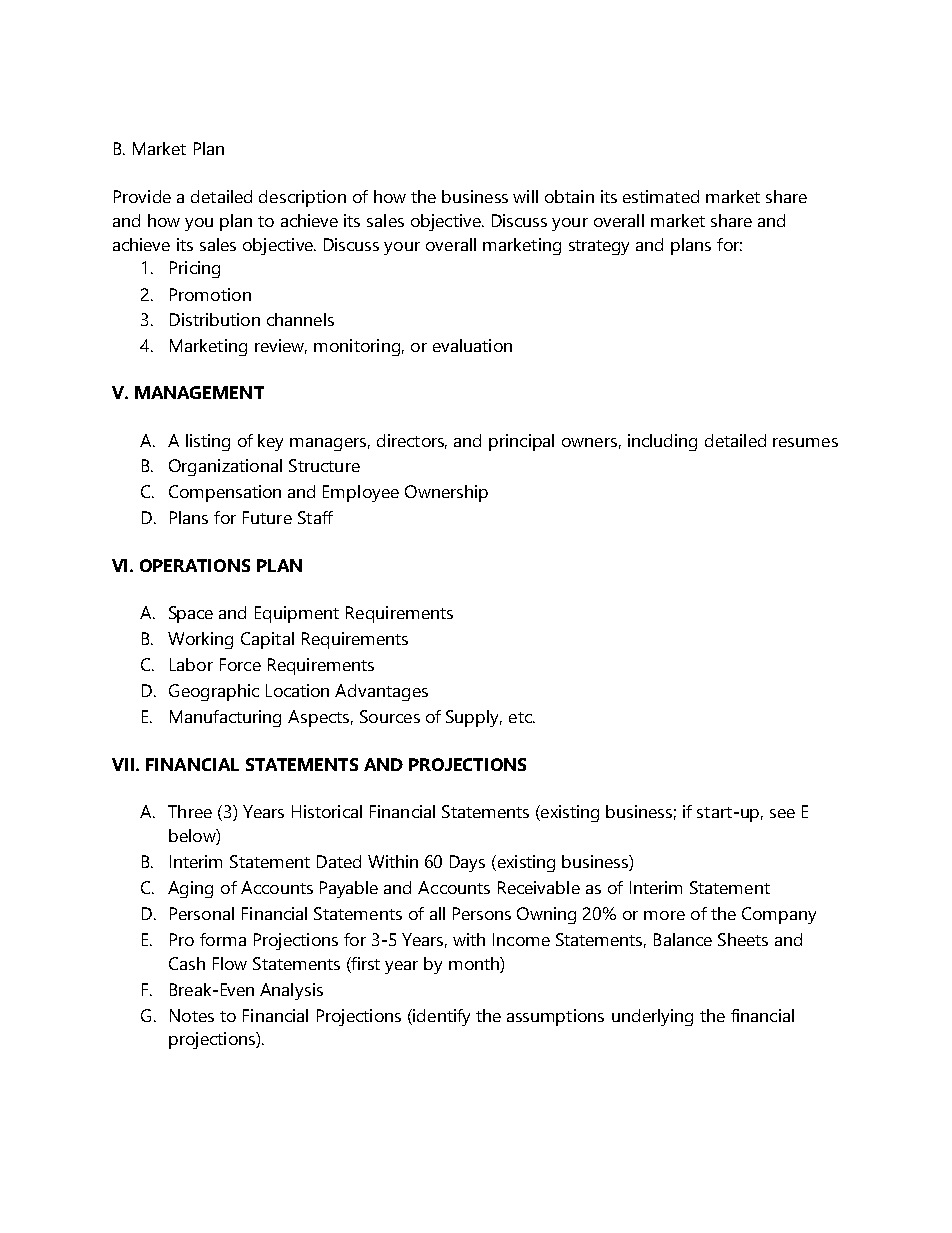 The height and width of the screenshot is (1233, 952). I want to click on including, so click(662, 442).
